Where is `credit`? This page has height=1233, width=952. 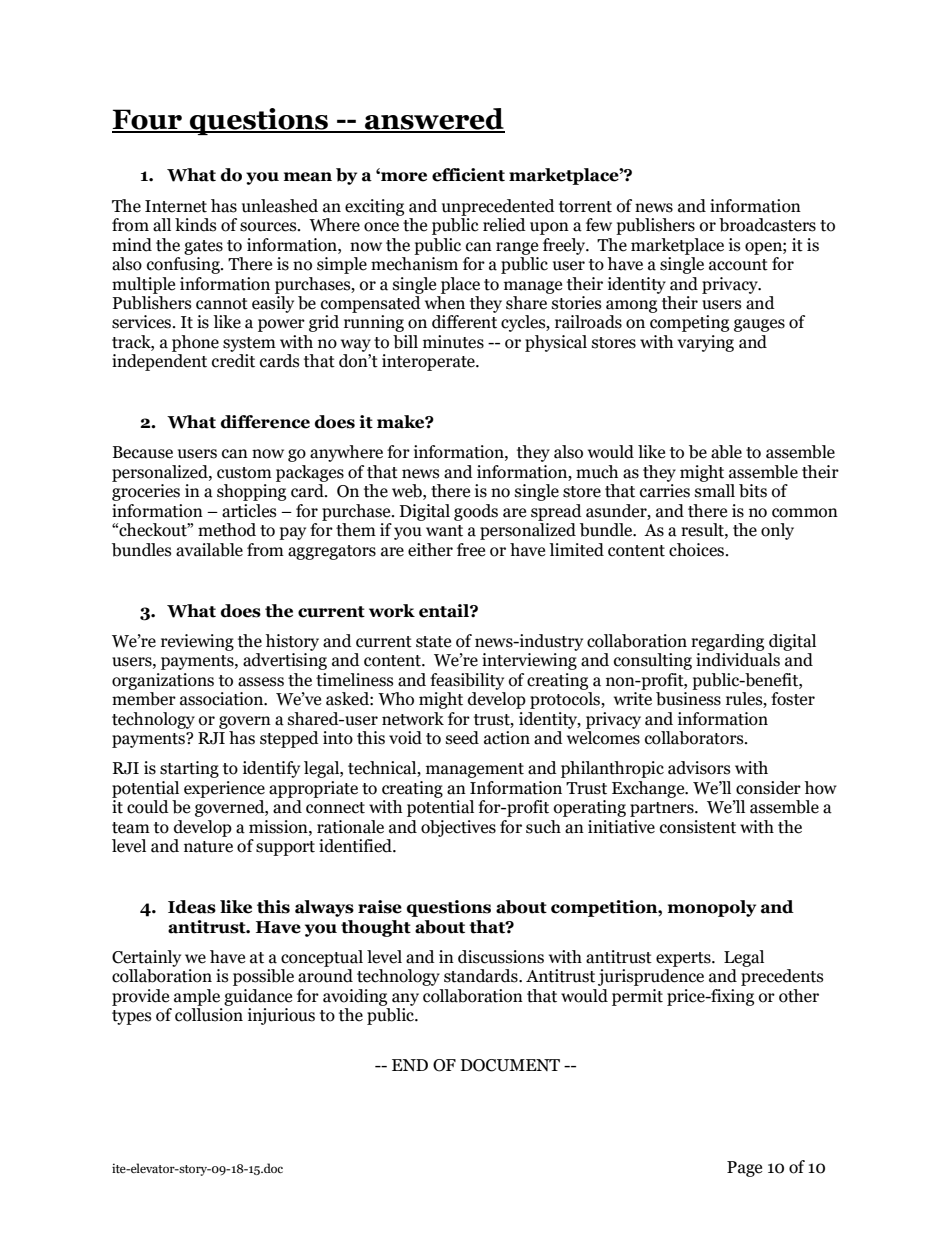 credit is located at coordinates (233, 361).
